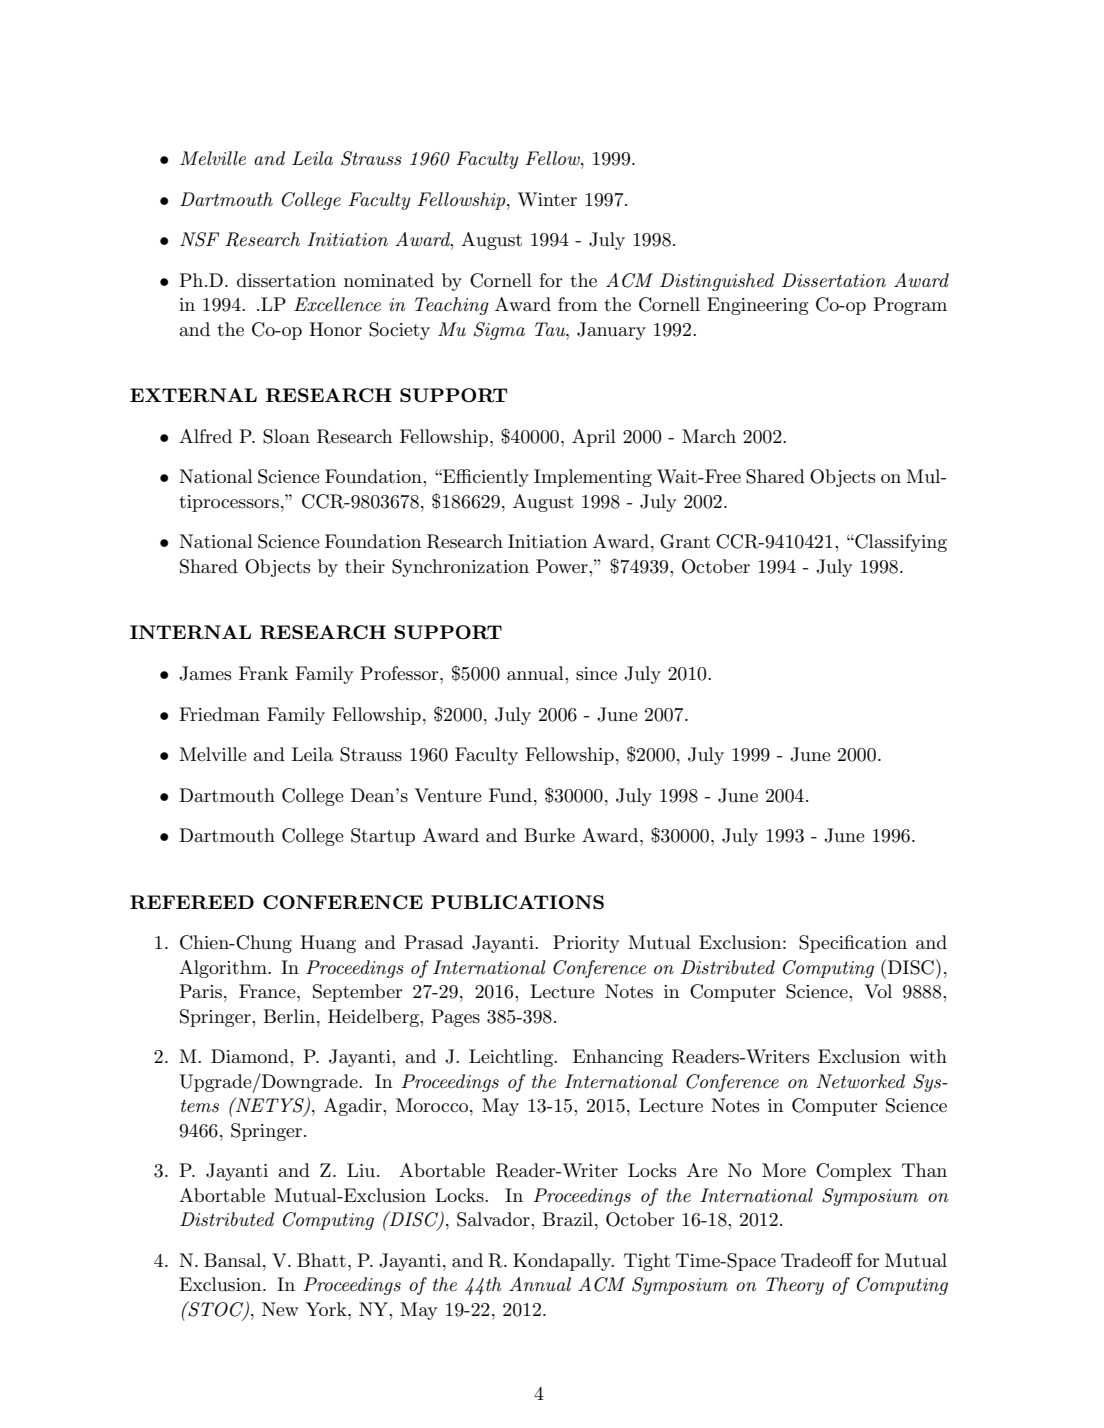 This page has height=1428, width=1104. Describe the element at coordinates (910, 306) in the page. I see `Program` at that location.
